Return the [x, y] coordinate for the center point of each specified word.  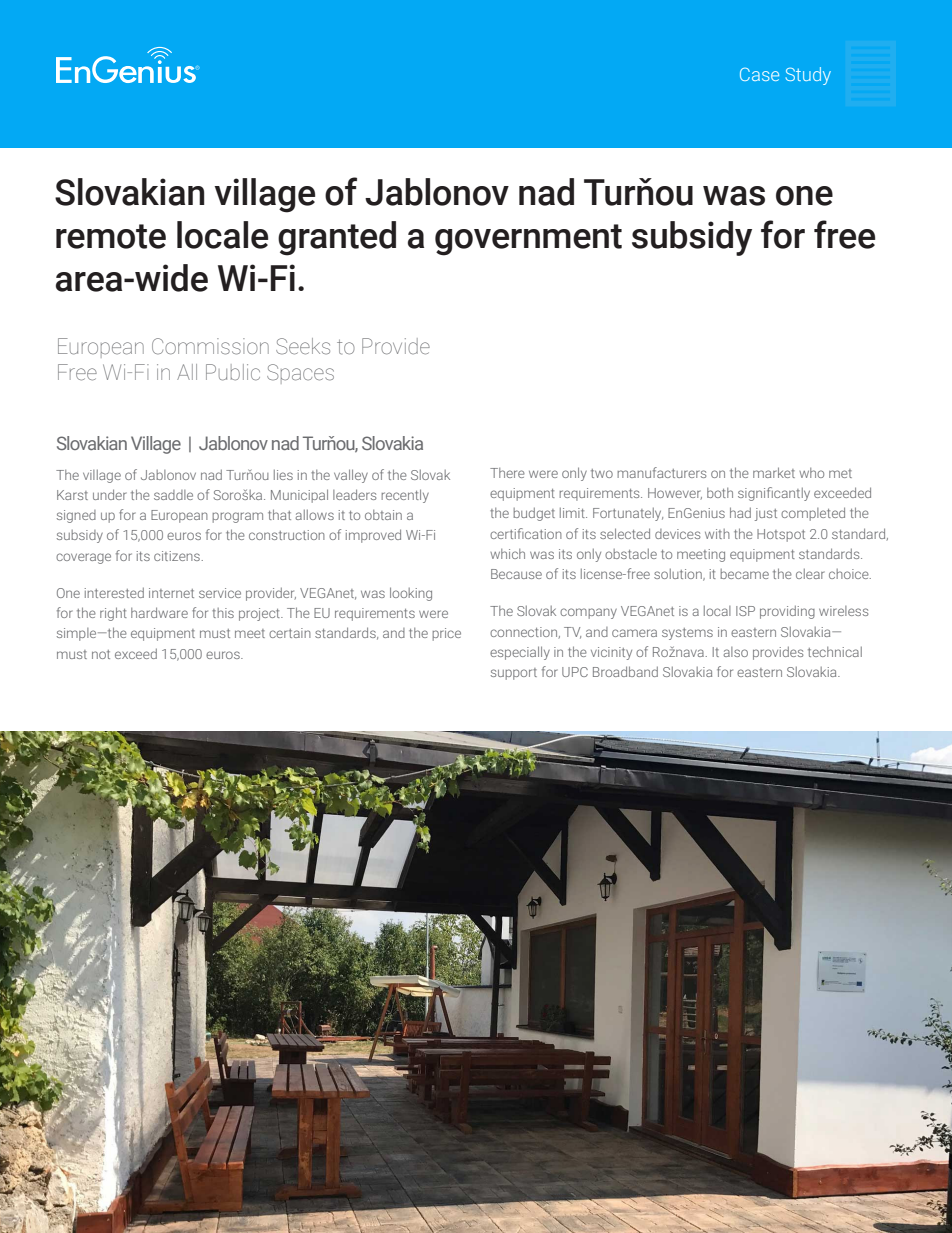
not [101, 654]
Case [759, 74]
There [507, 473]
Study [808, 76]
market [774, 472]
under [110, 494]
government [528, 240]
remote [111, 236]
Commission [210, 346]
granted [337, 238]
